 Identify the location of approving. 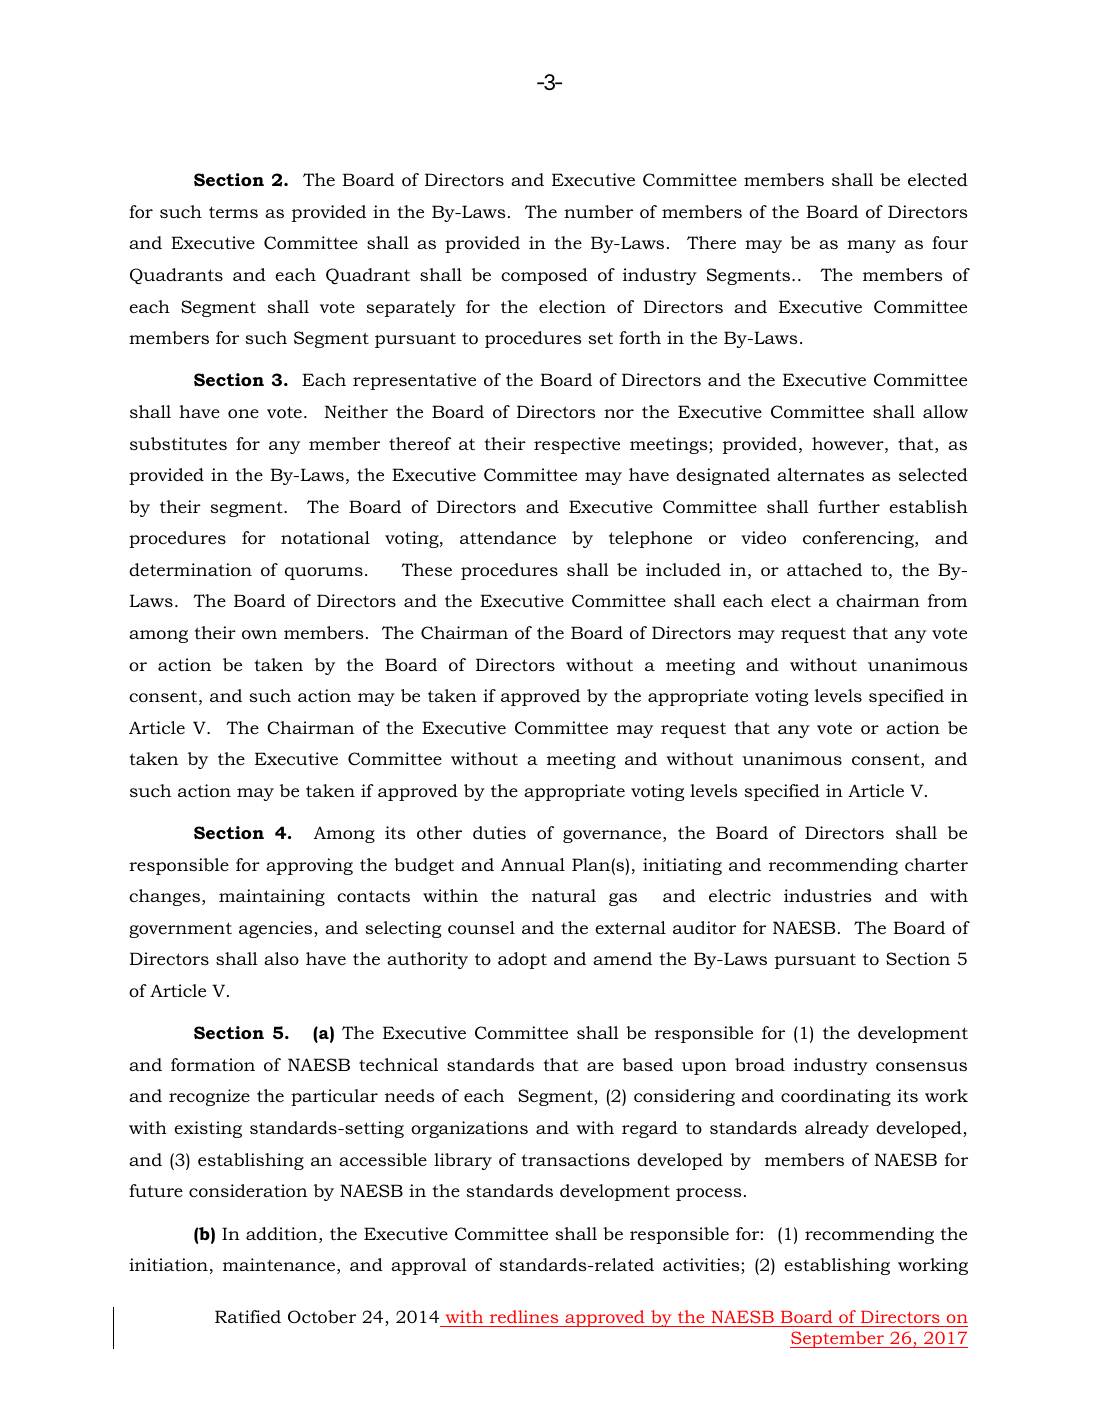
(309, 866).
